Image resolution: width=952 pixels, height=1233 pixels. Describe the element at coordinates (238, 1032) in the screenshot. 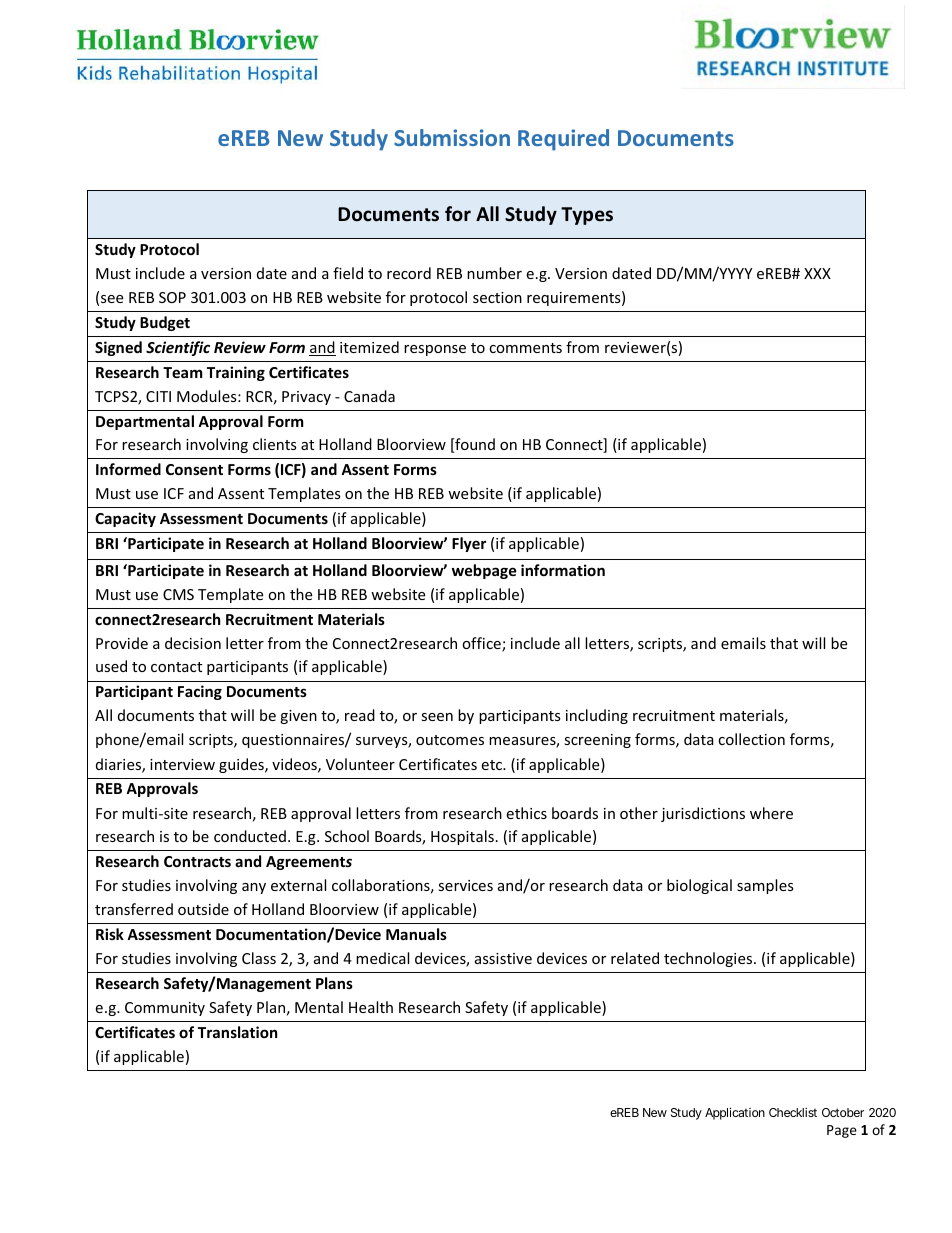

I see `Translation` at that location.
